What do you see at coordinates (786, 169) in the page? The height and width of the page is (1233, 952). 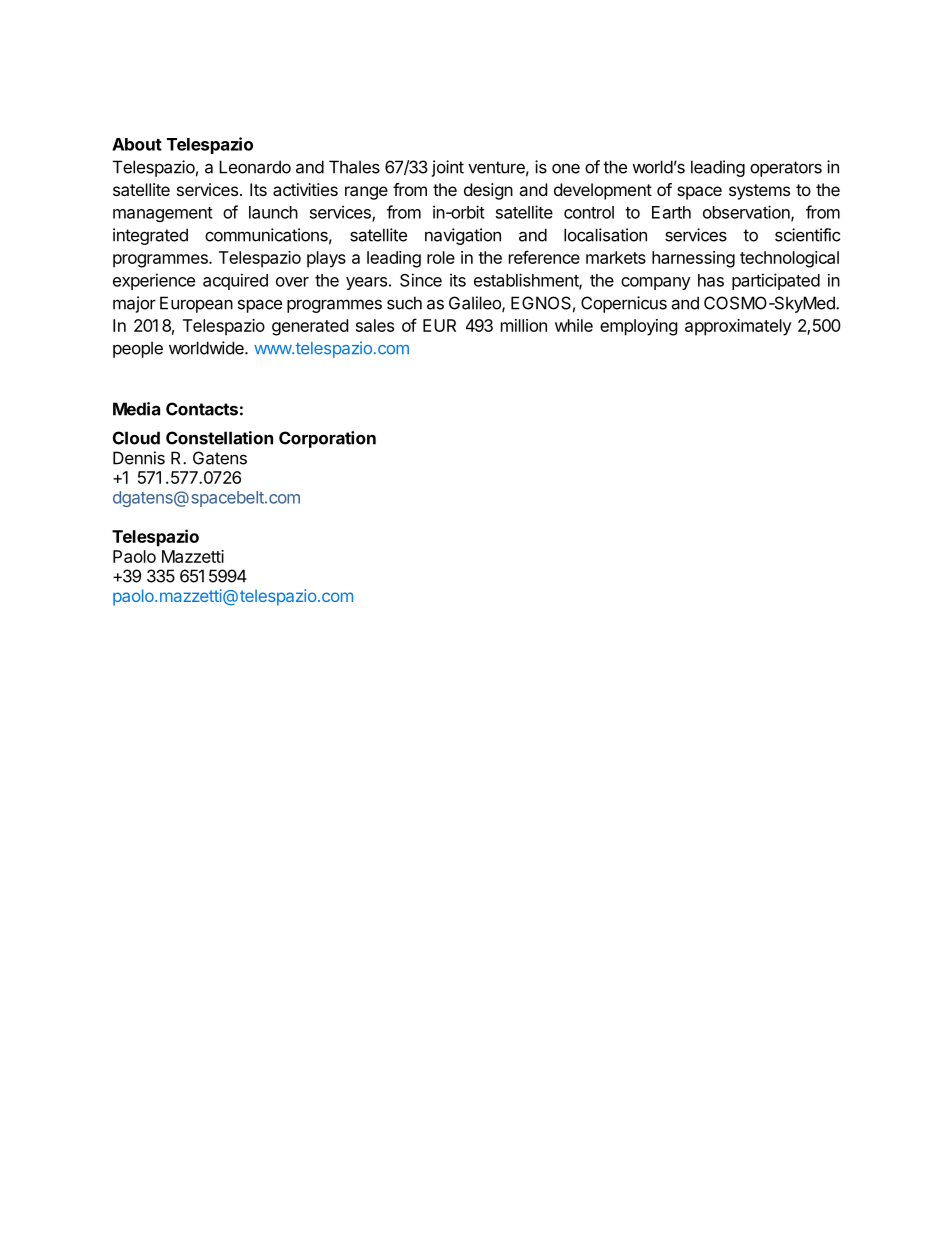 I see `operators` at bounding box center [786, 169].
